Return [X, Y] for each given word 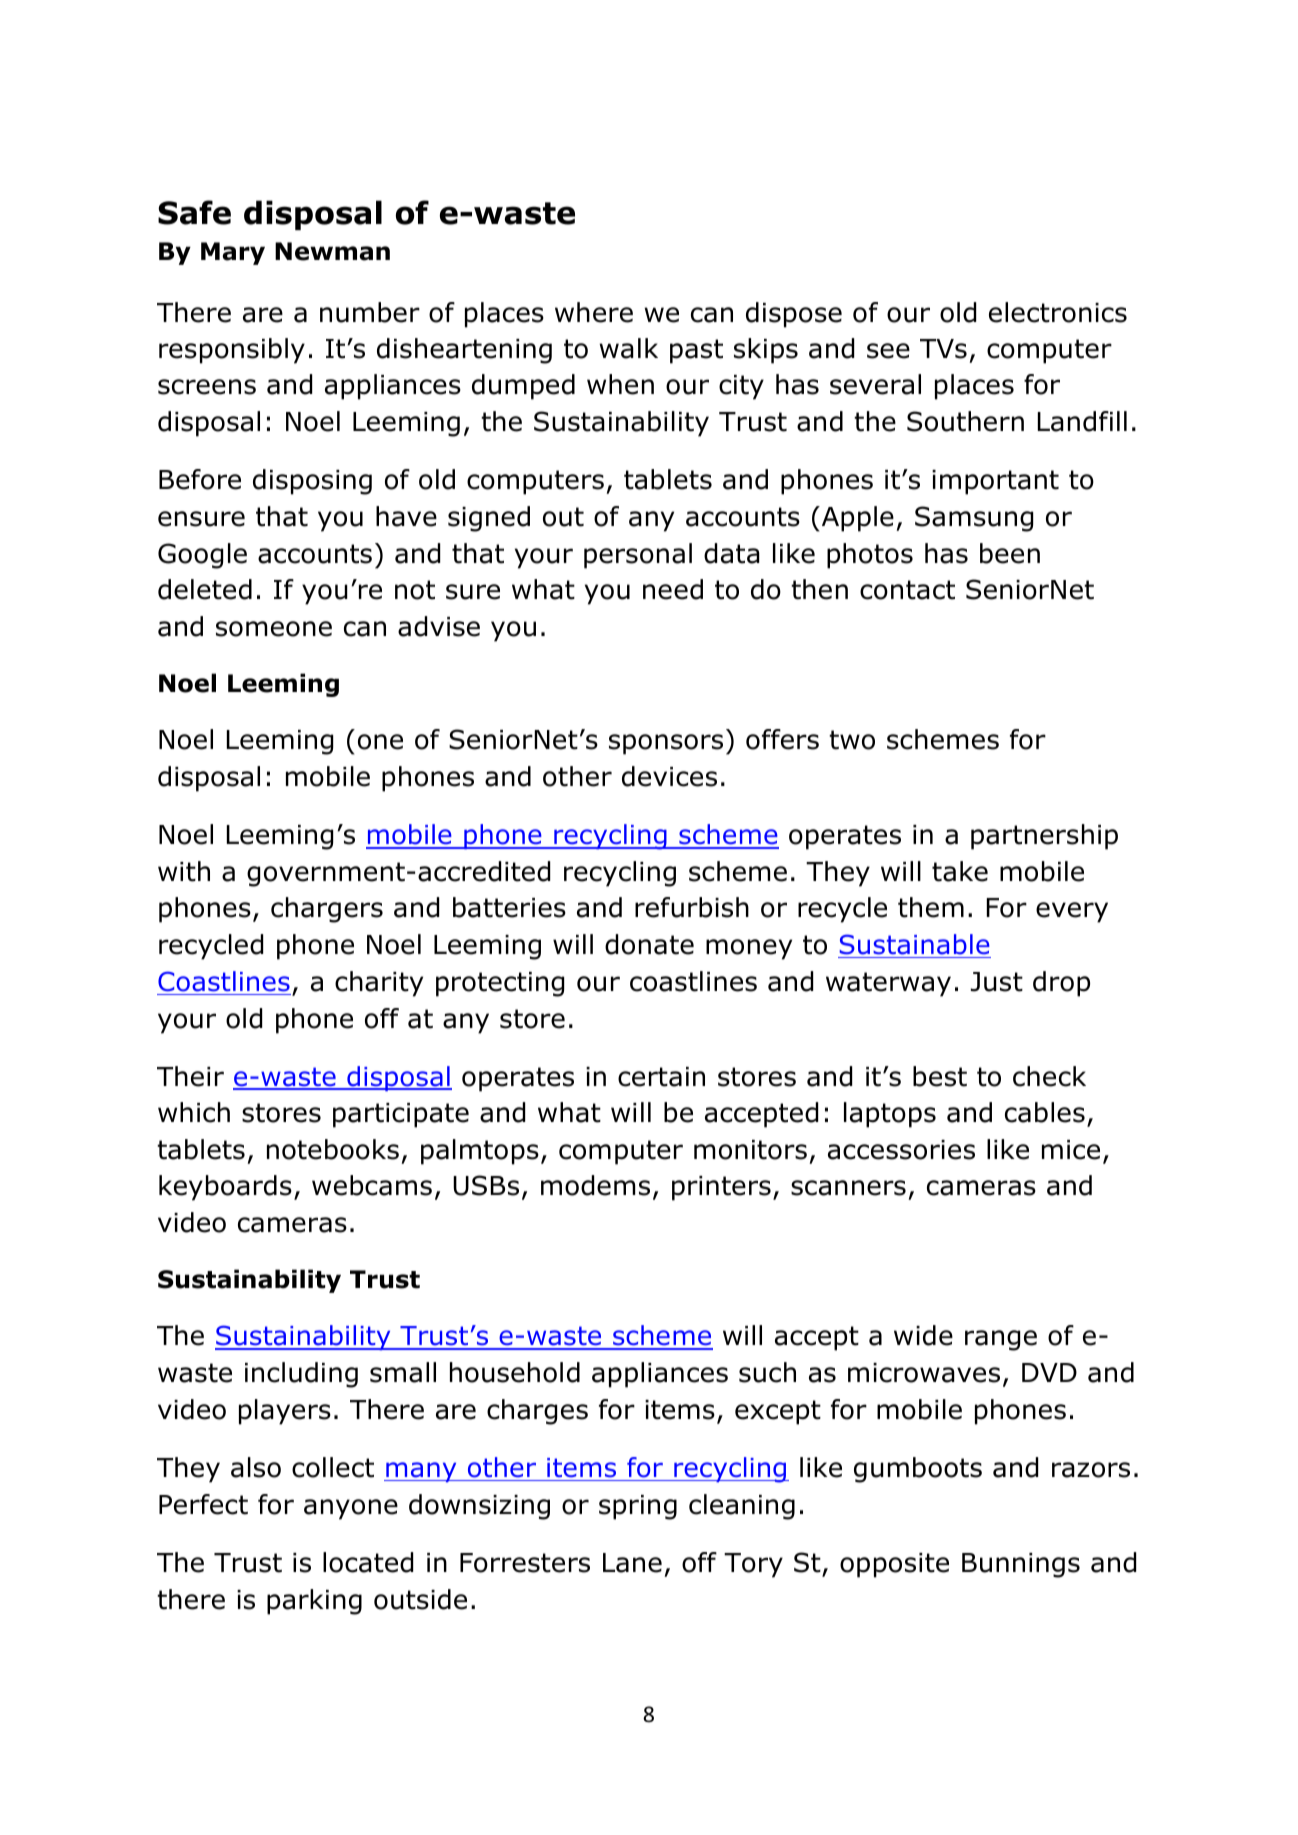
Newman [332, 251]
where [594, 312]
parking [314, 1602]
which [194, 1112]
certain [661, 1077]
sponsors [666, 744]
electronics [1058, 312]
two [852, 740]
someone [274, 629]
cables [1045, 1112]
